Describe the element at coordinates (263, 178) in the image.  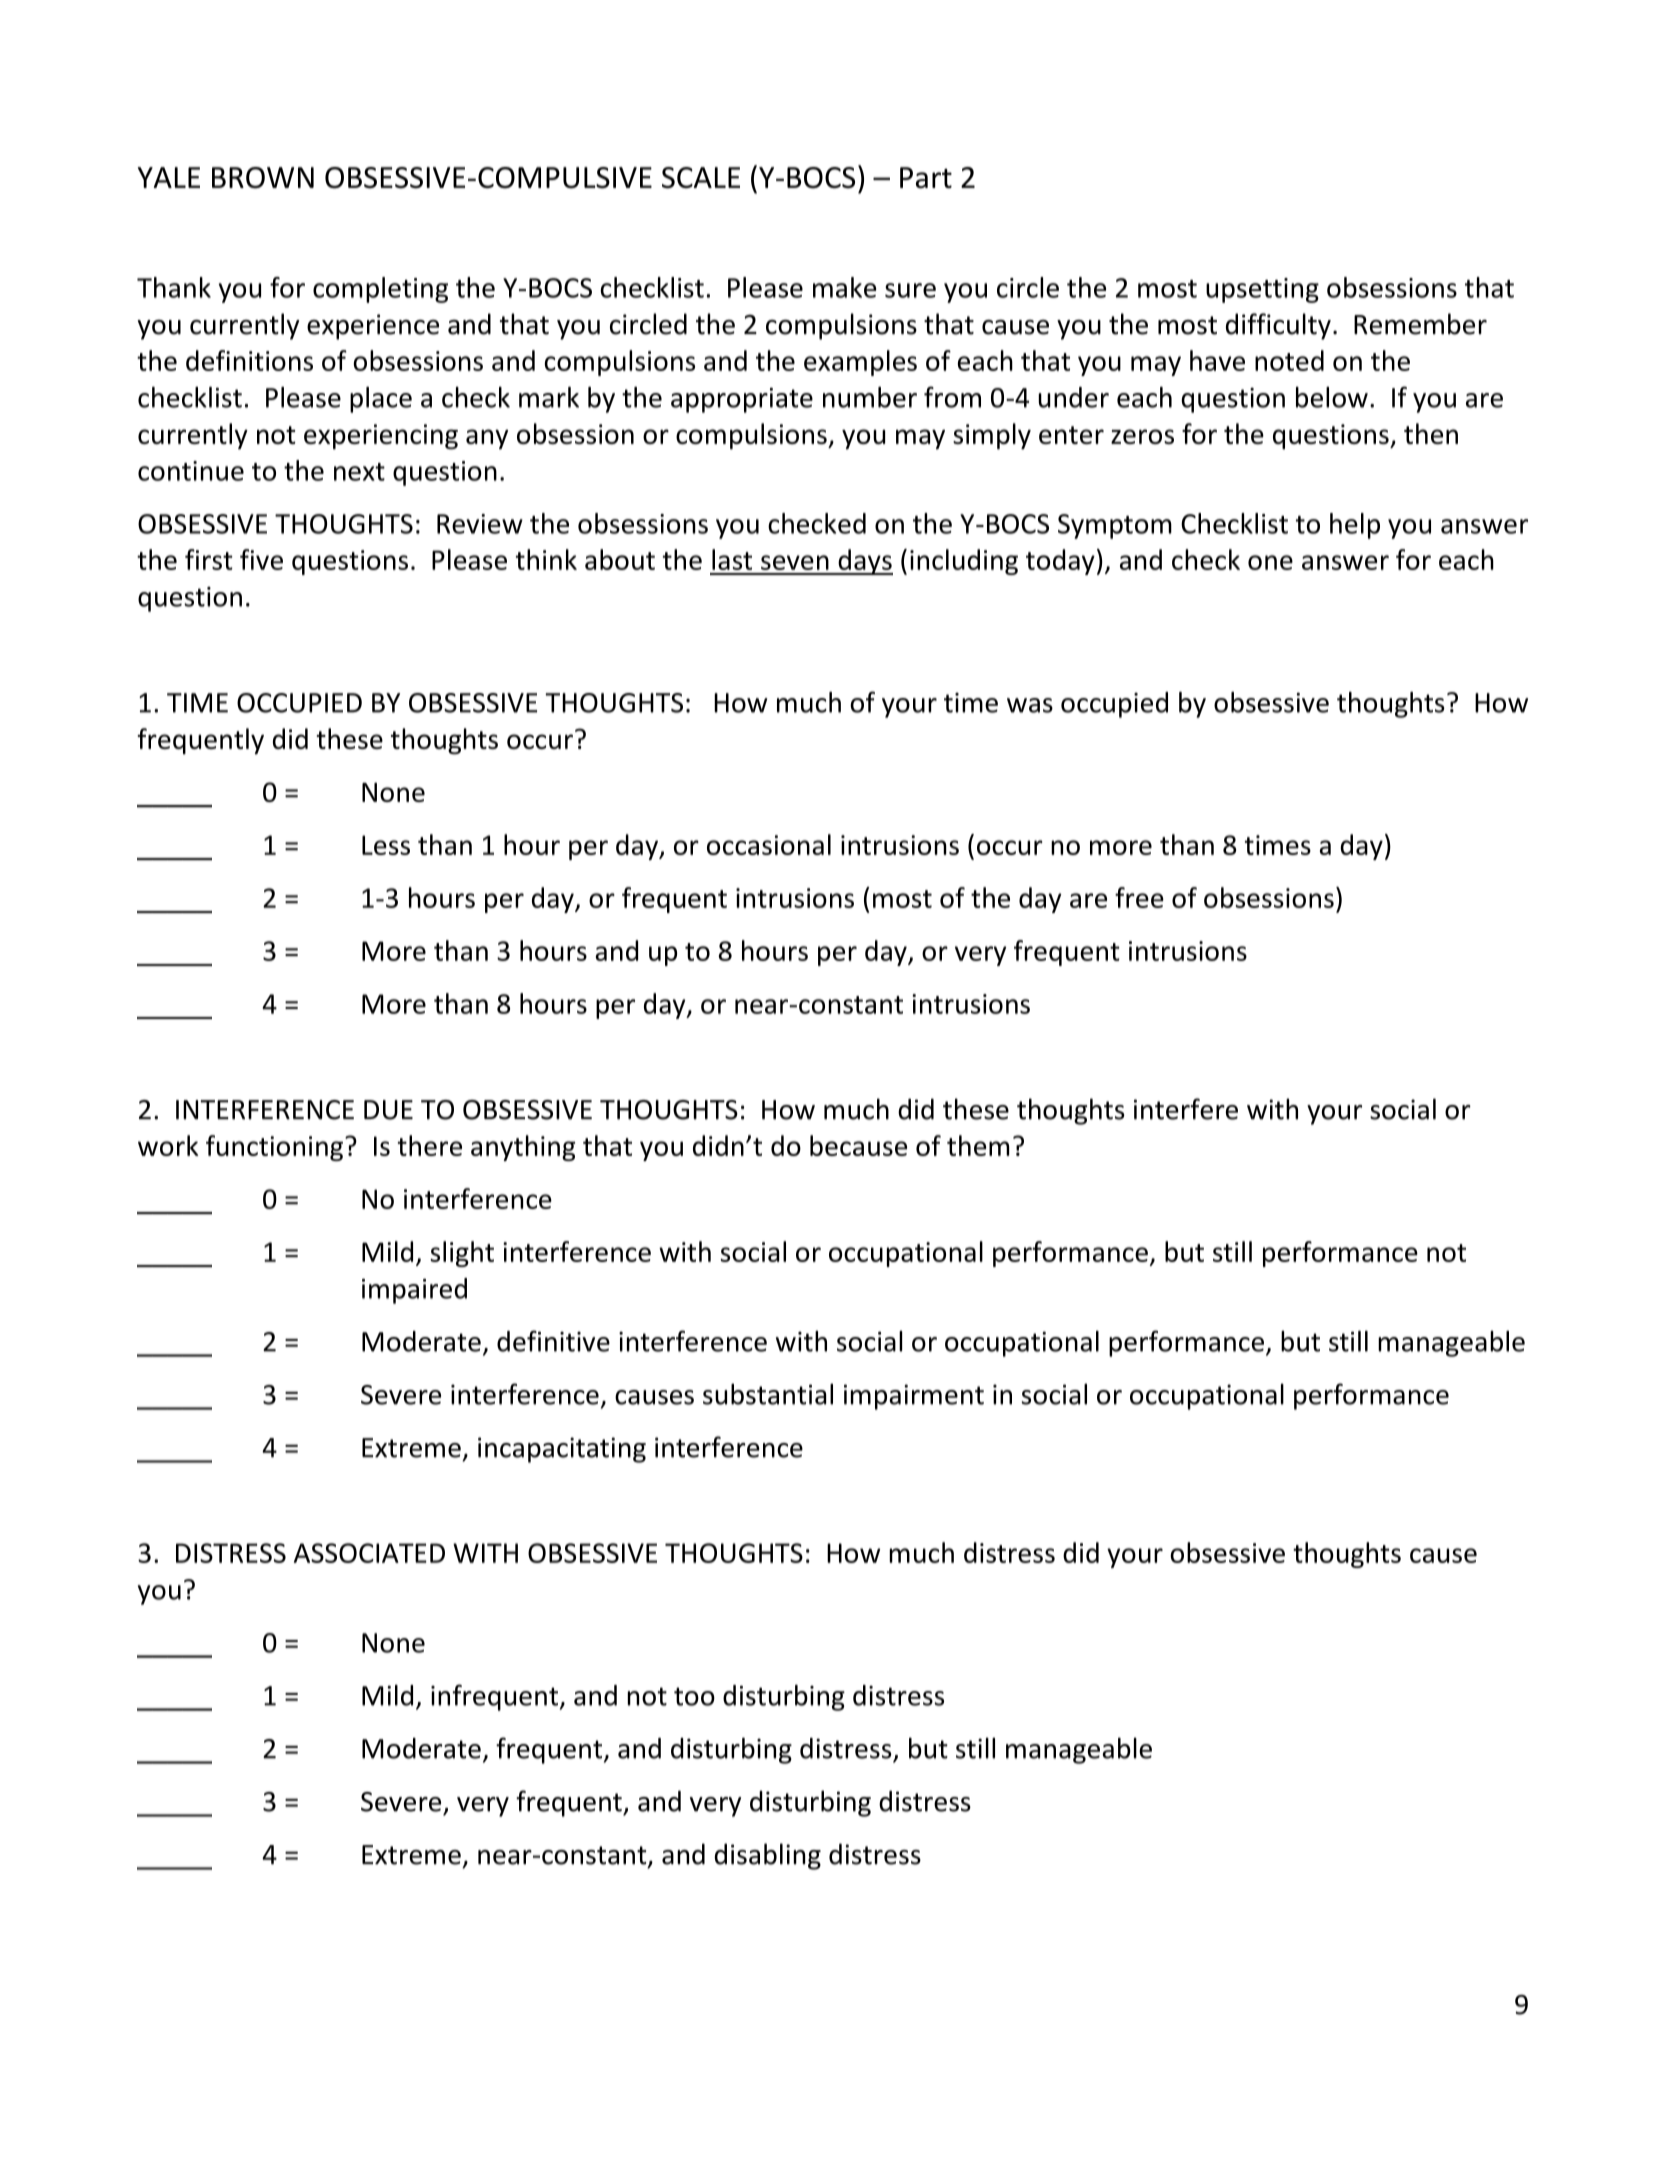
I see `BROWN` at that location.
